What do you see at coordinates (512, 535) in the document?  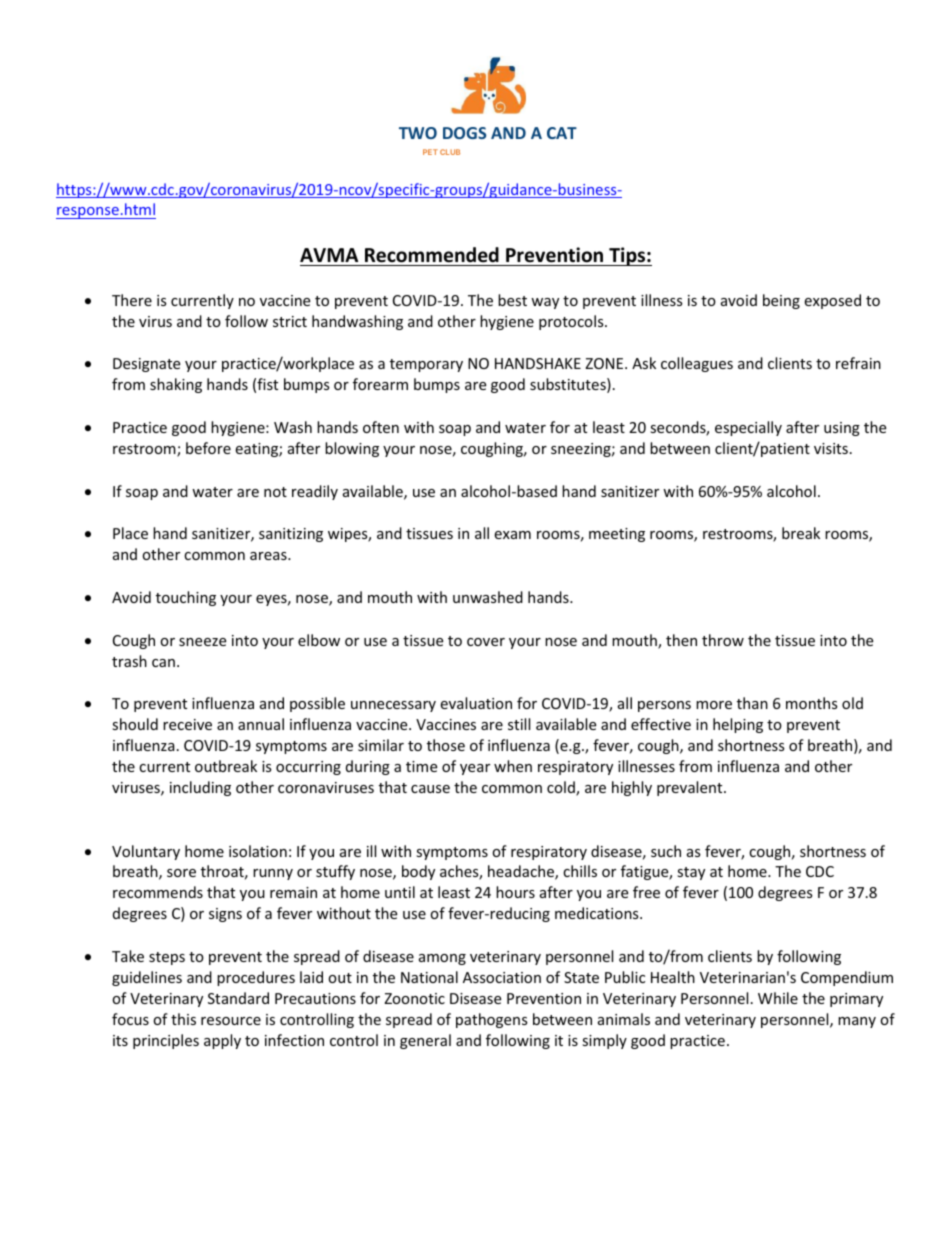 I see `exam` at bounding box center [512, 535].
